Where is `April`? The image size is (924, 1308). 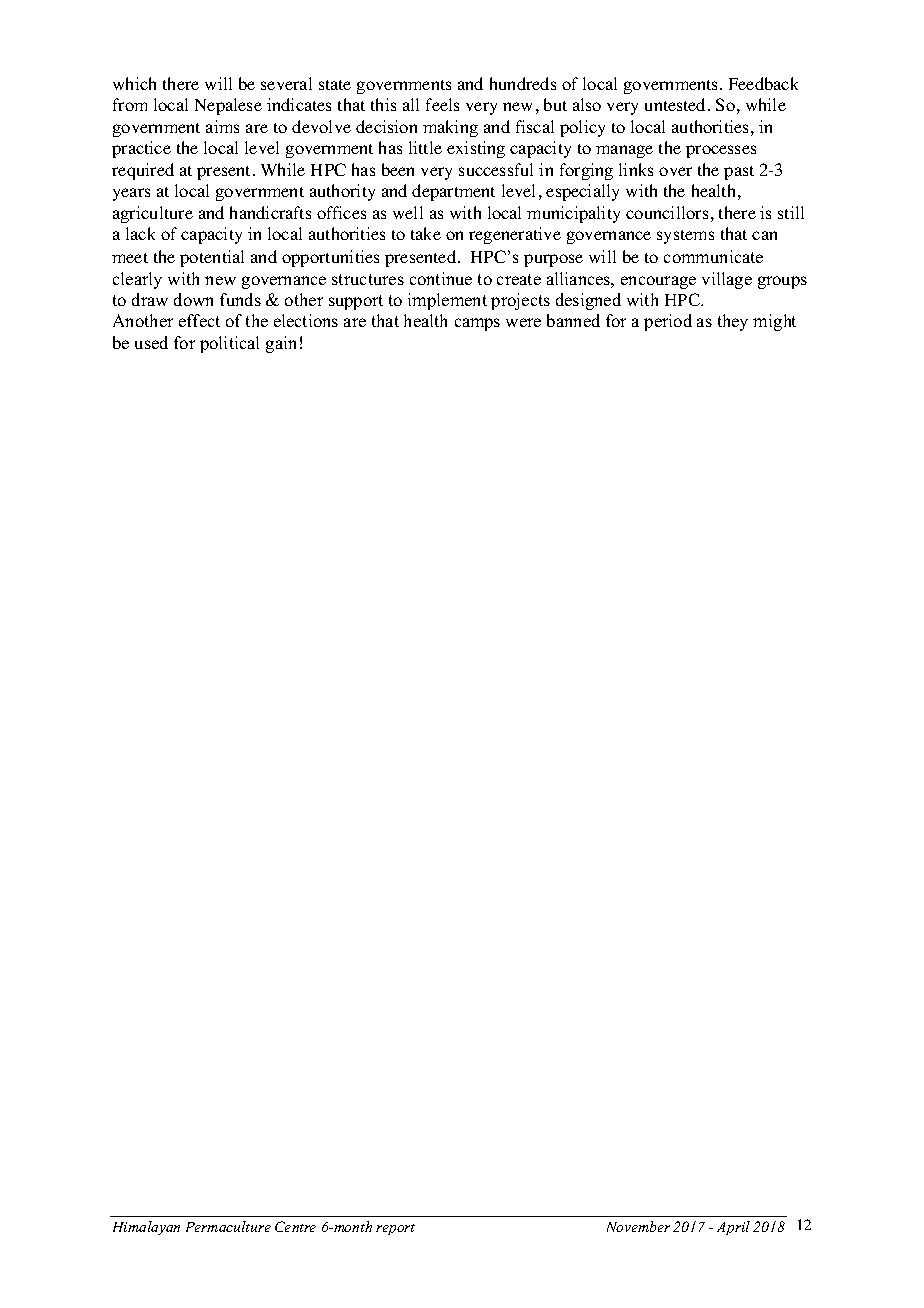
April is located at coordinates (733, 1228).
